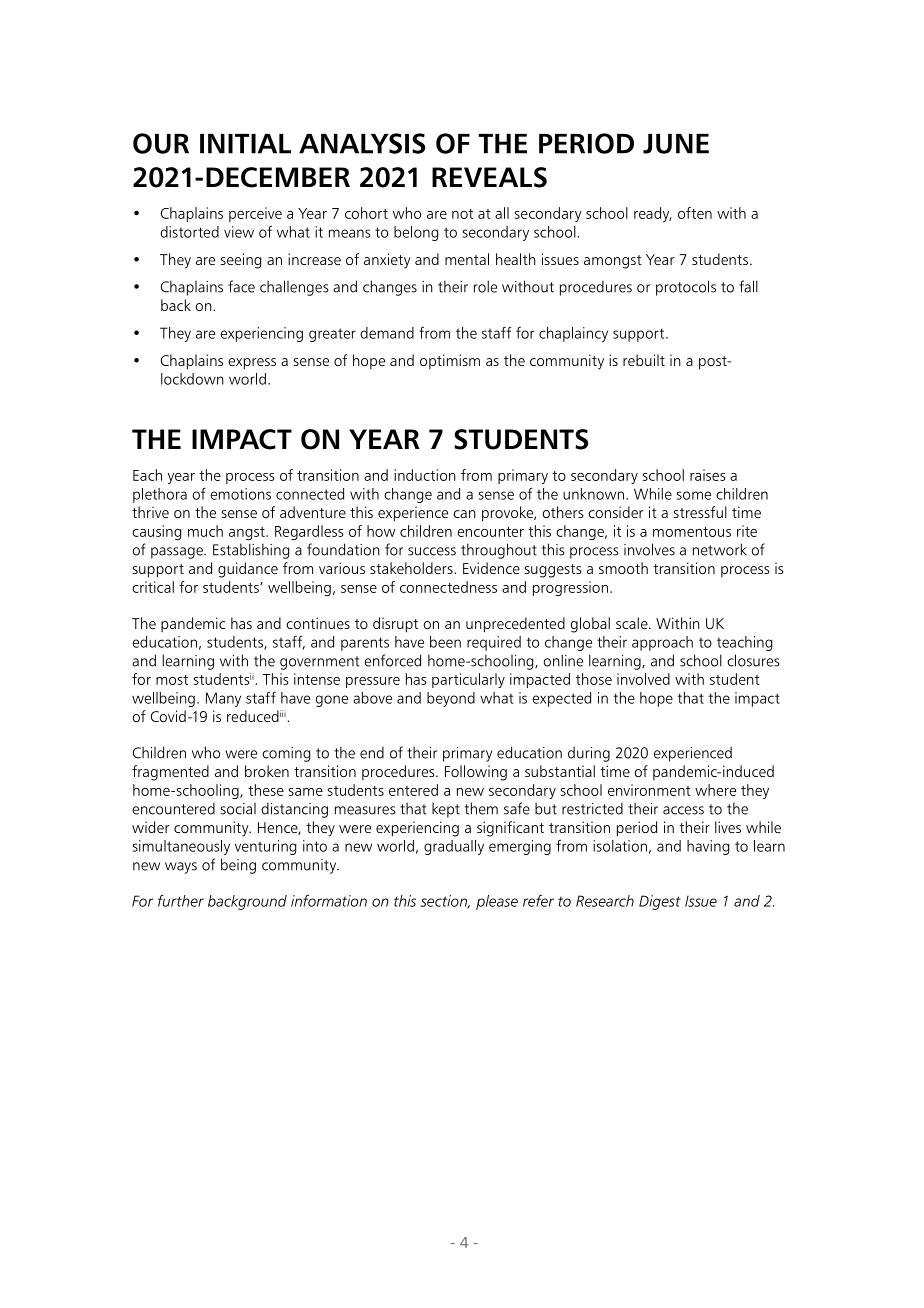  I want to click on ways, so click(181, 868).
